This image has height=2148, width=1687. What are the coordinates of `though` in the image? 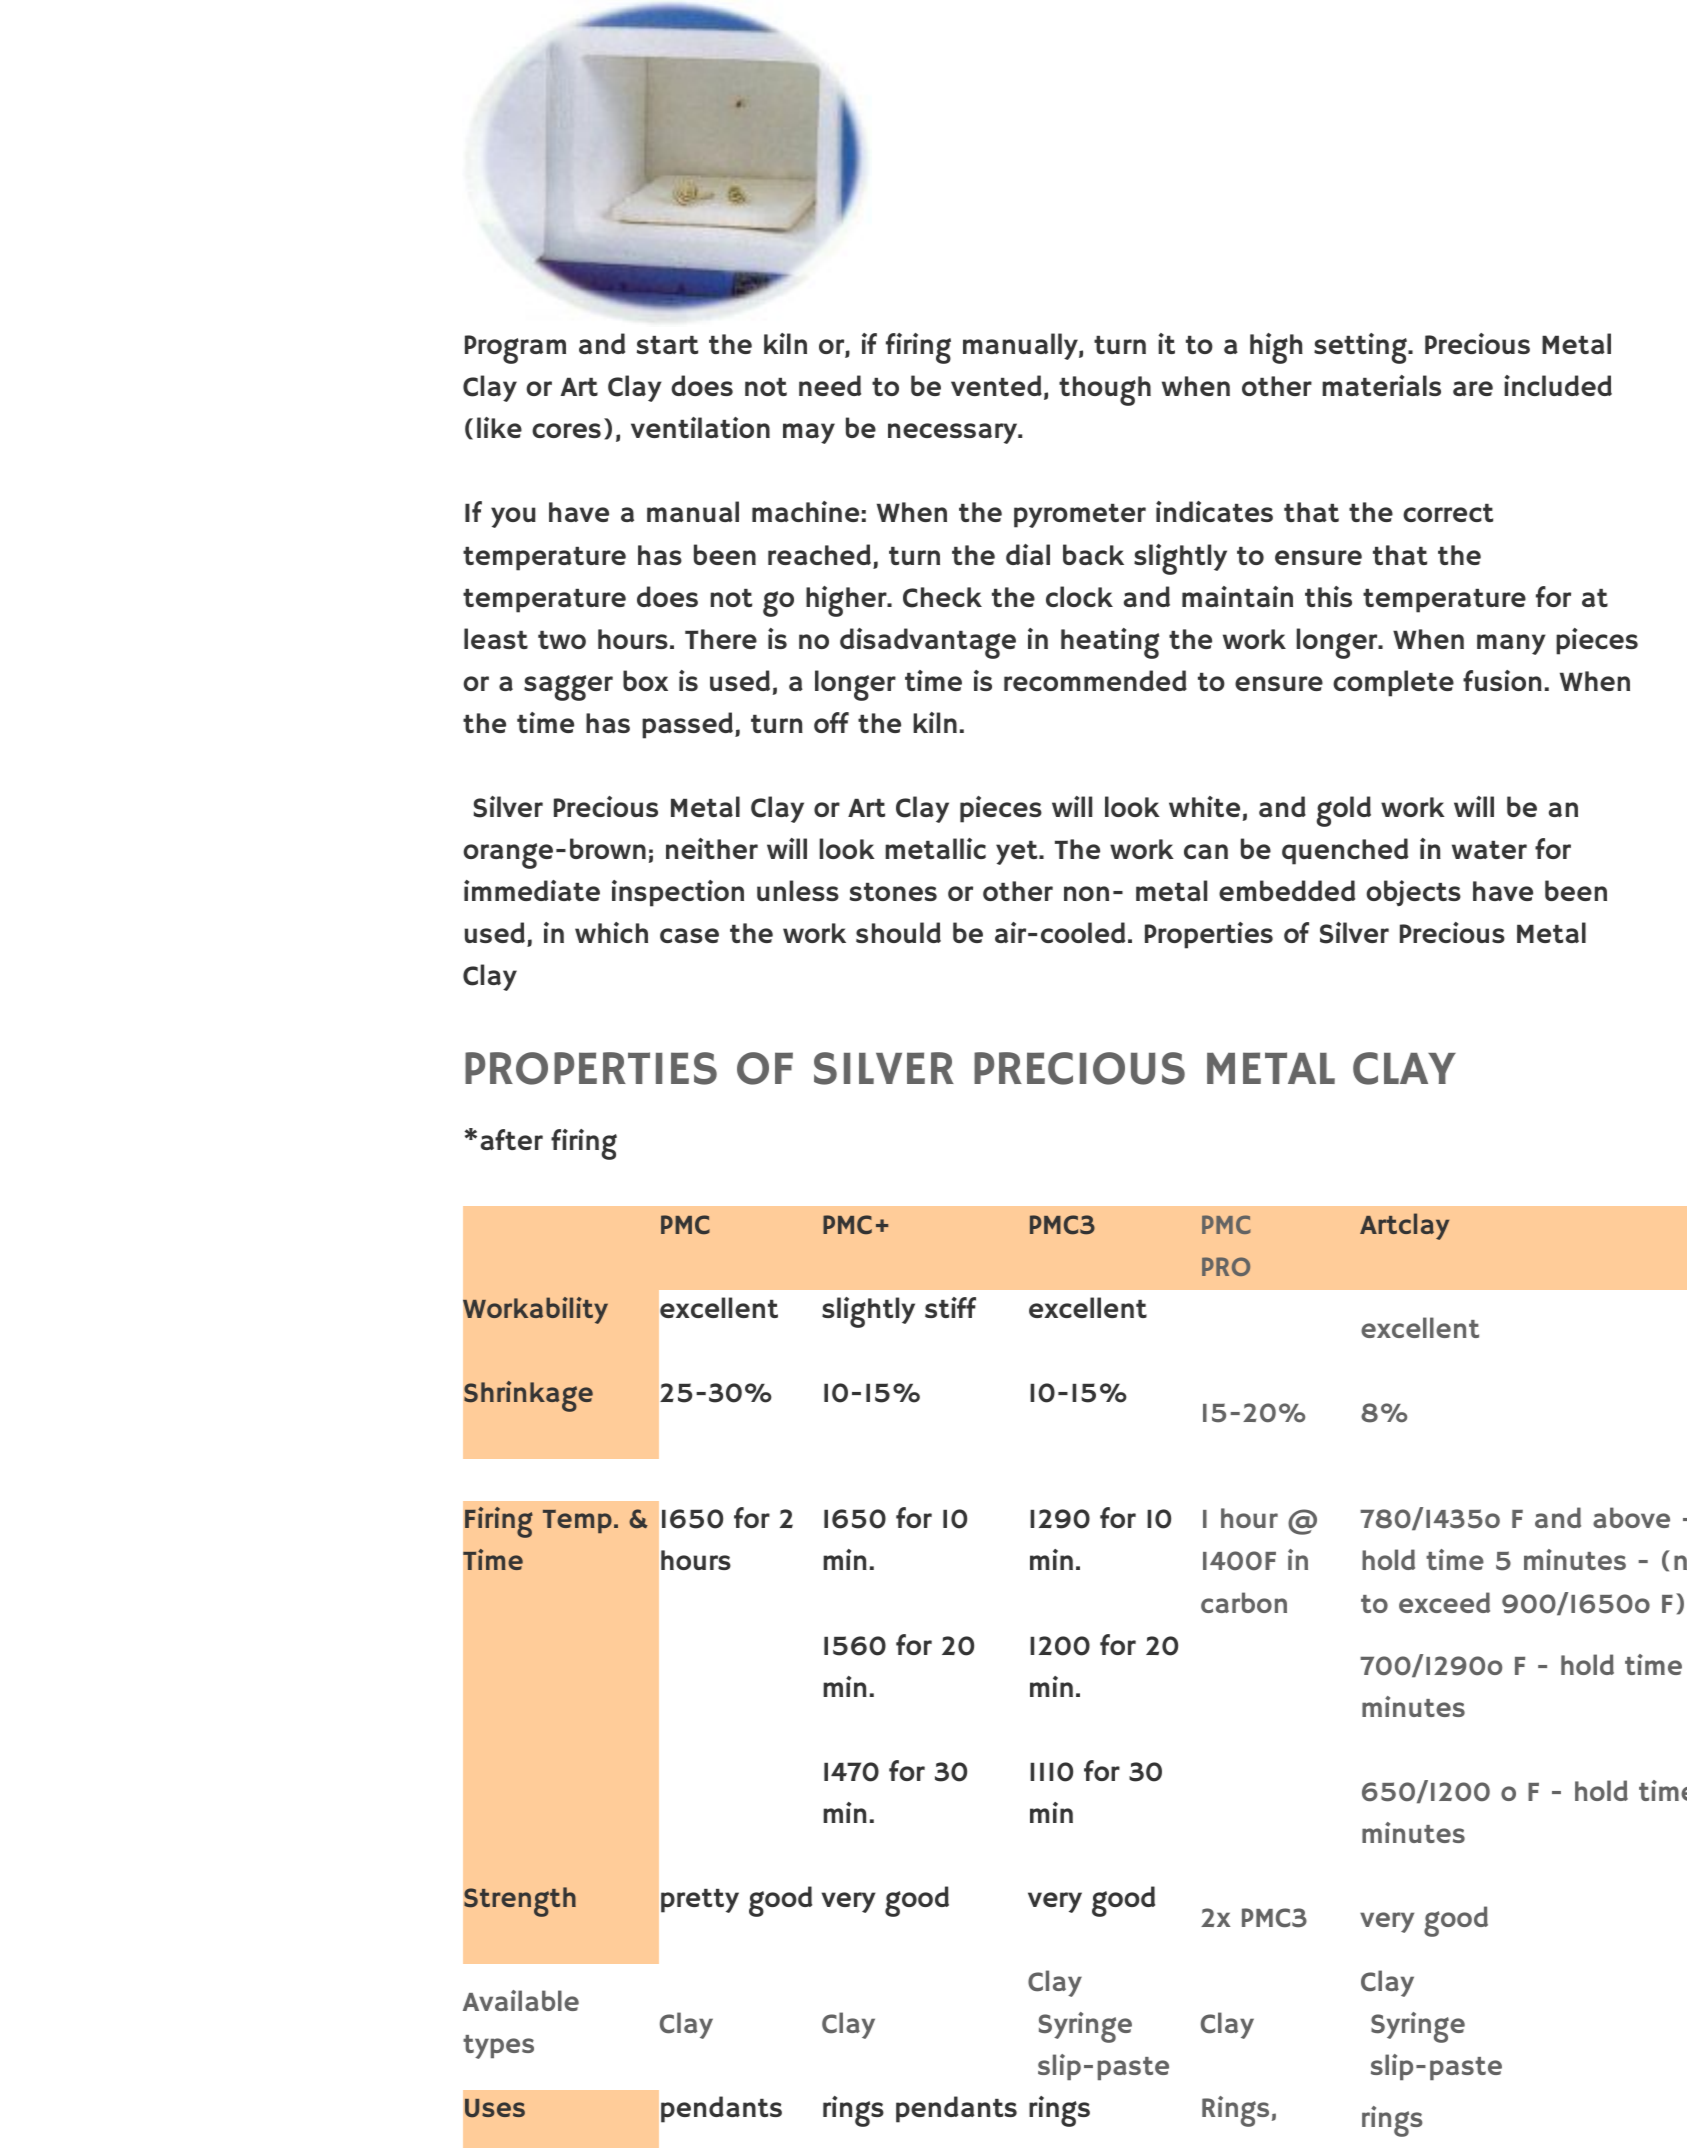 It's located at (1105, 391).
